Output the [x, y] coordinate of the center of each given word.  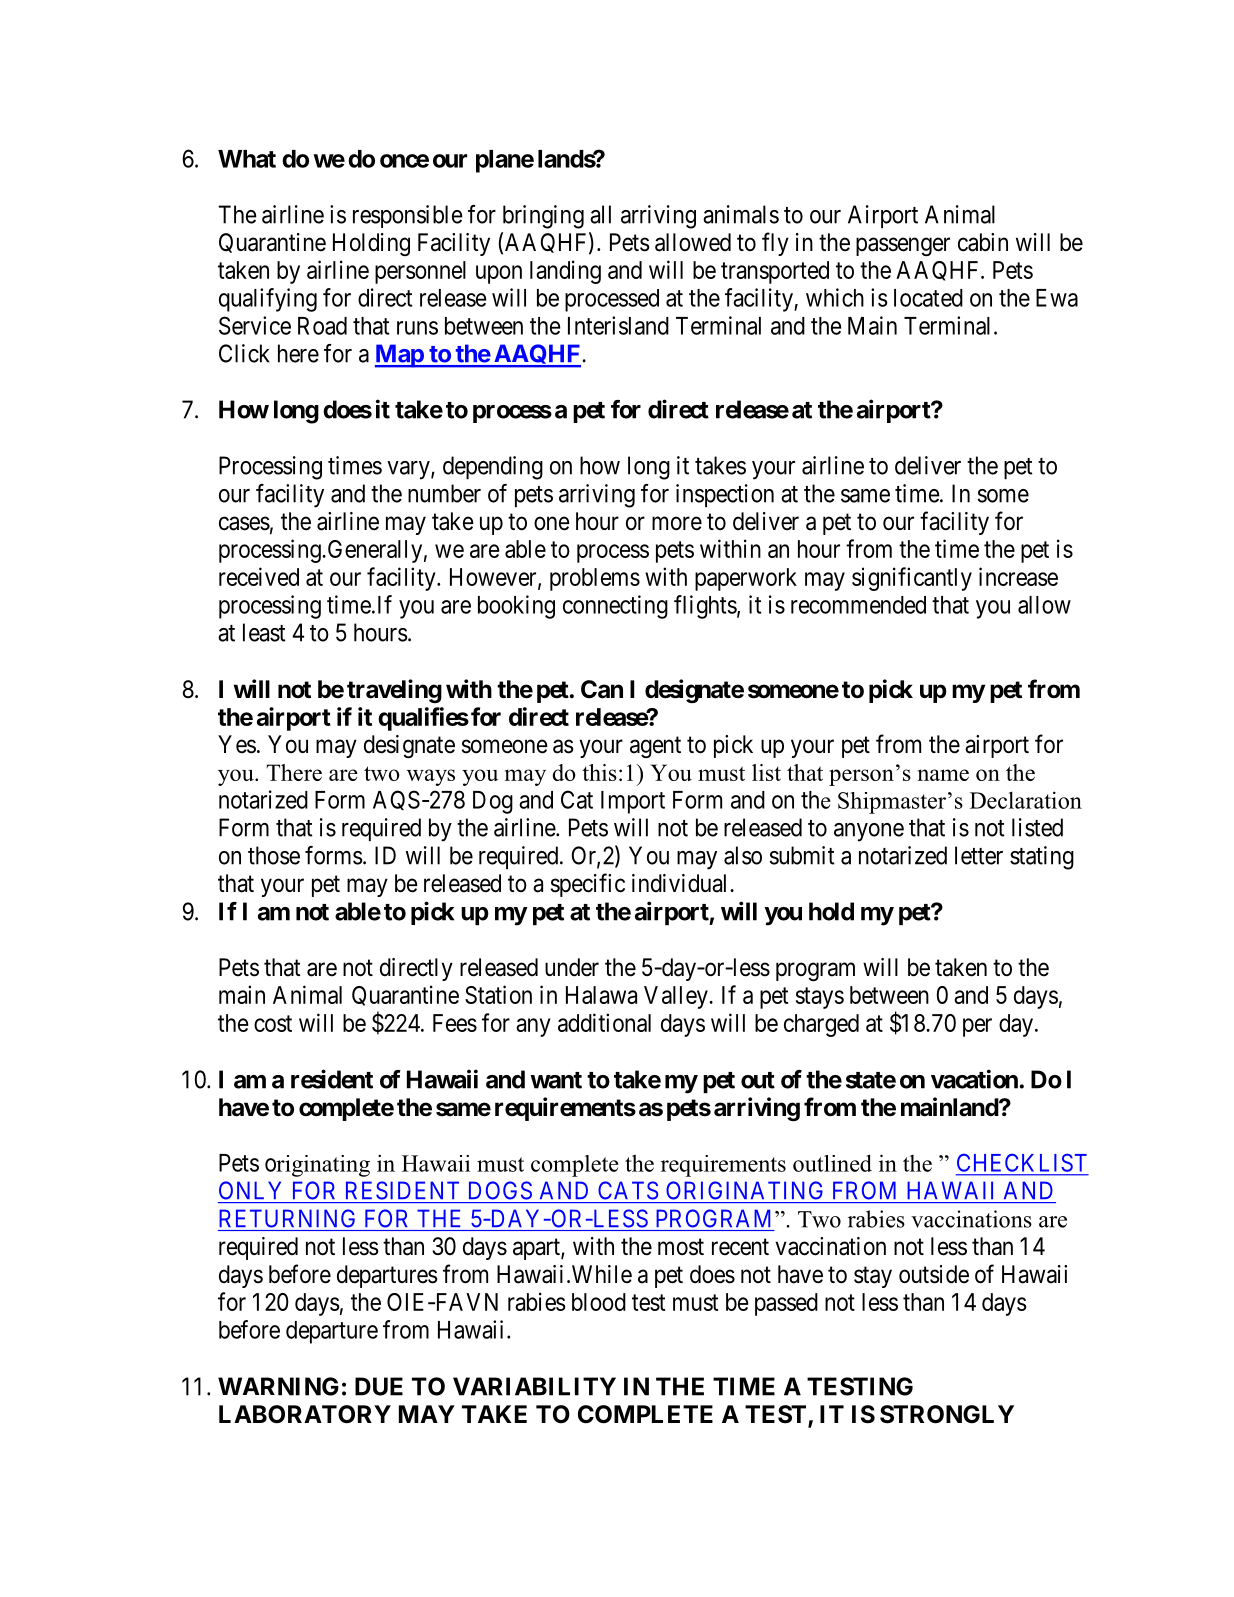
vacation [975, 1079]
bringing [543, 217]
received [259, 576]
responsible [408, 216]
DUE [379, 1386]
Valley [677, 997]
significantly [912, 579]
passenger [903, 246]
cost [273, 1023]
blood [599, 1302]
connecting [615, 607]
